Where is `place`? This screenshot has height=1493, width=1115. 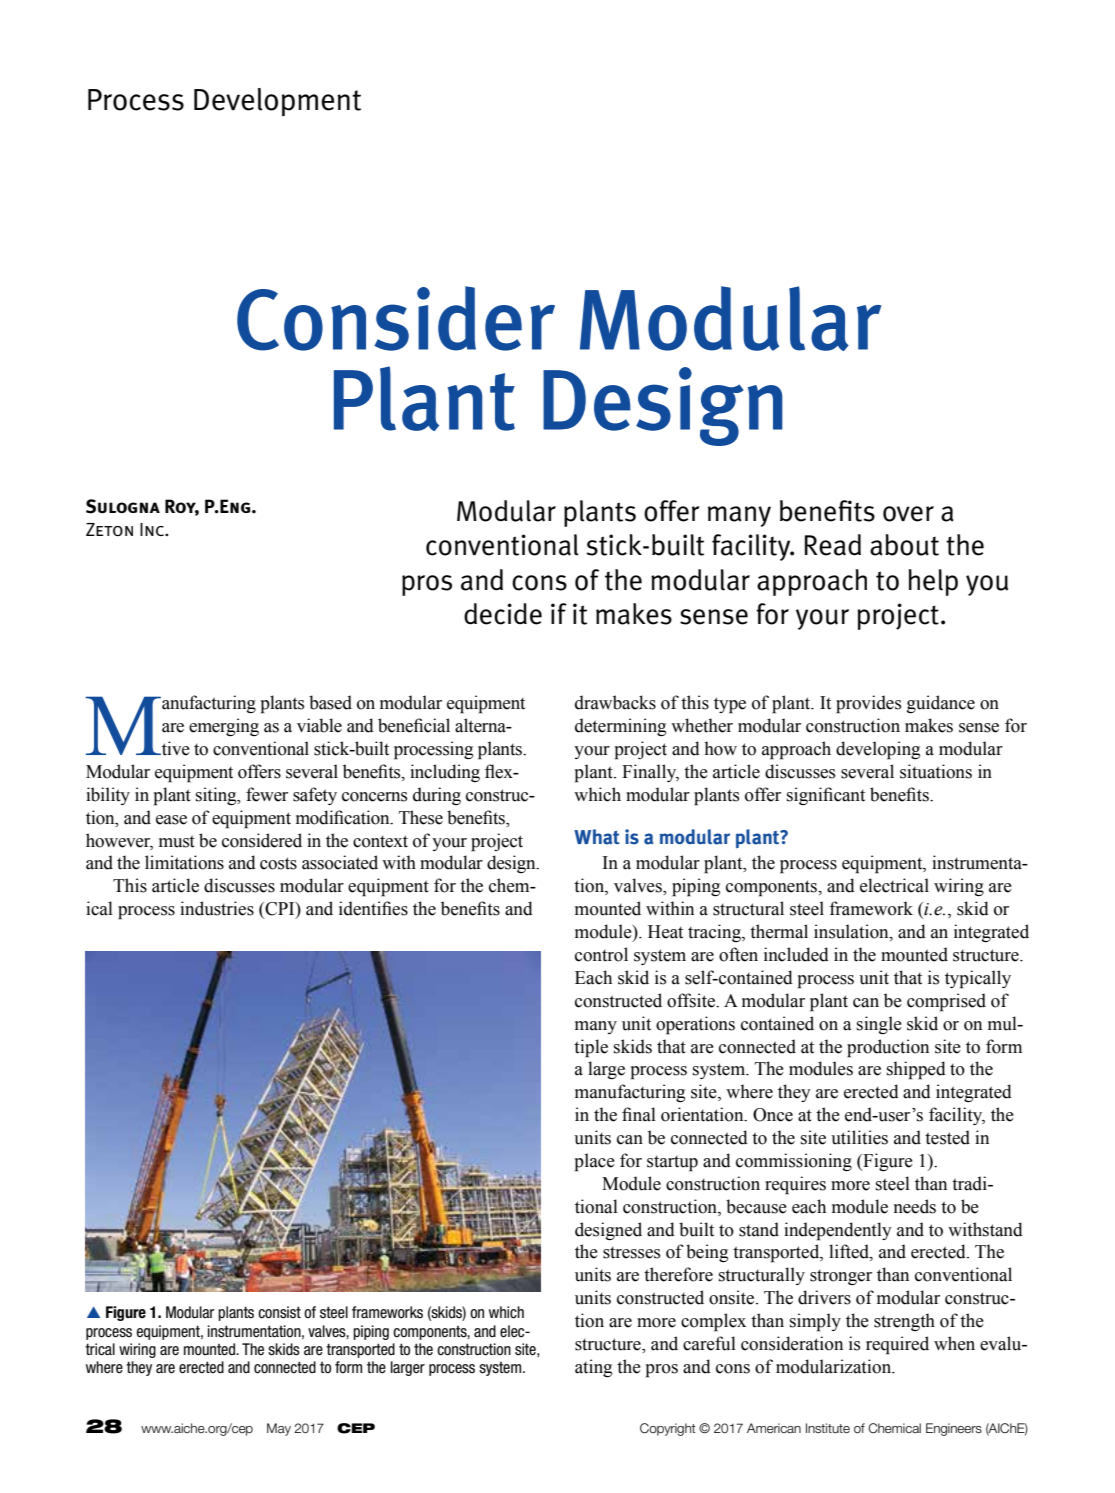 place is located at coordinates (595, 1162).
